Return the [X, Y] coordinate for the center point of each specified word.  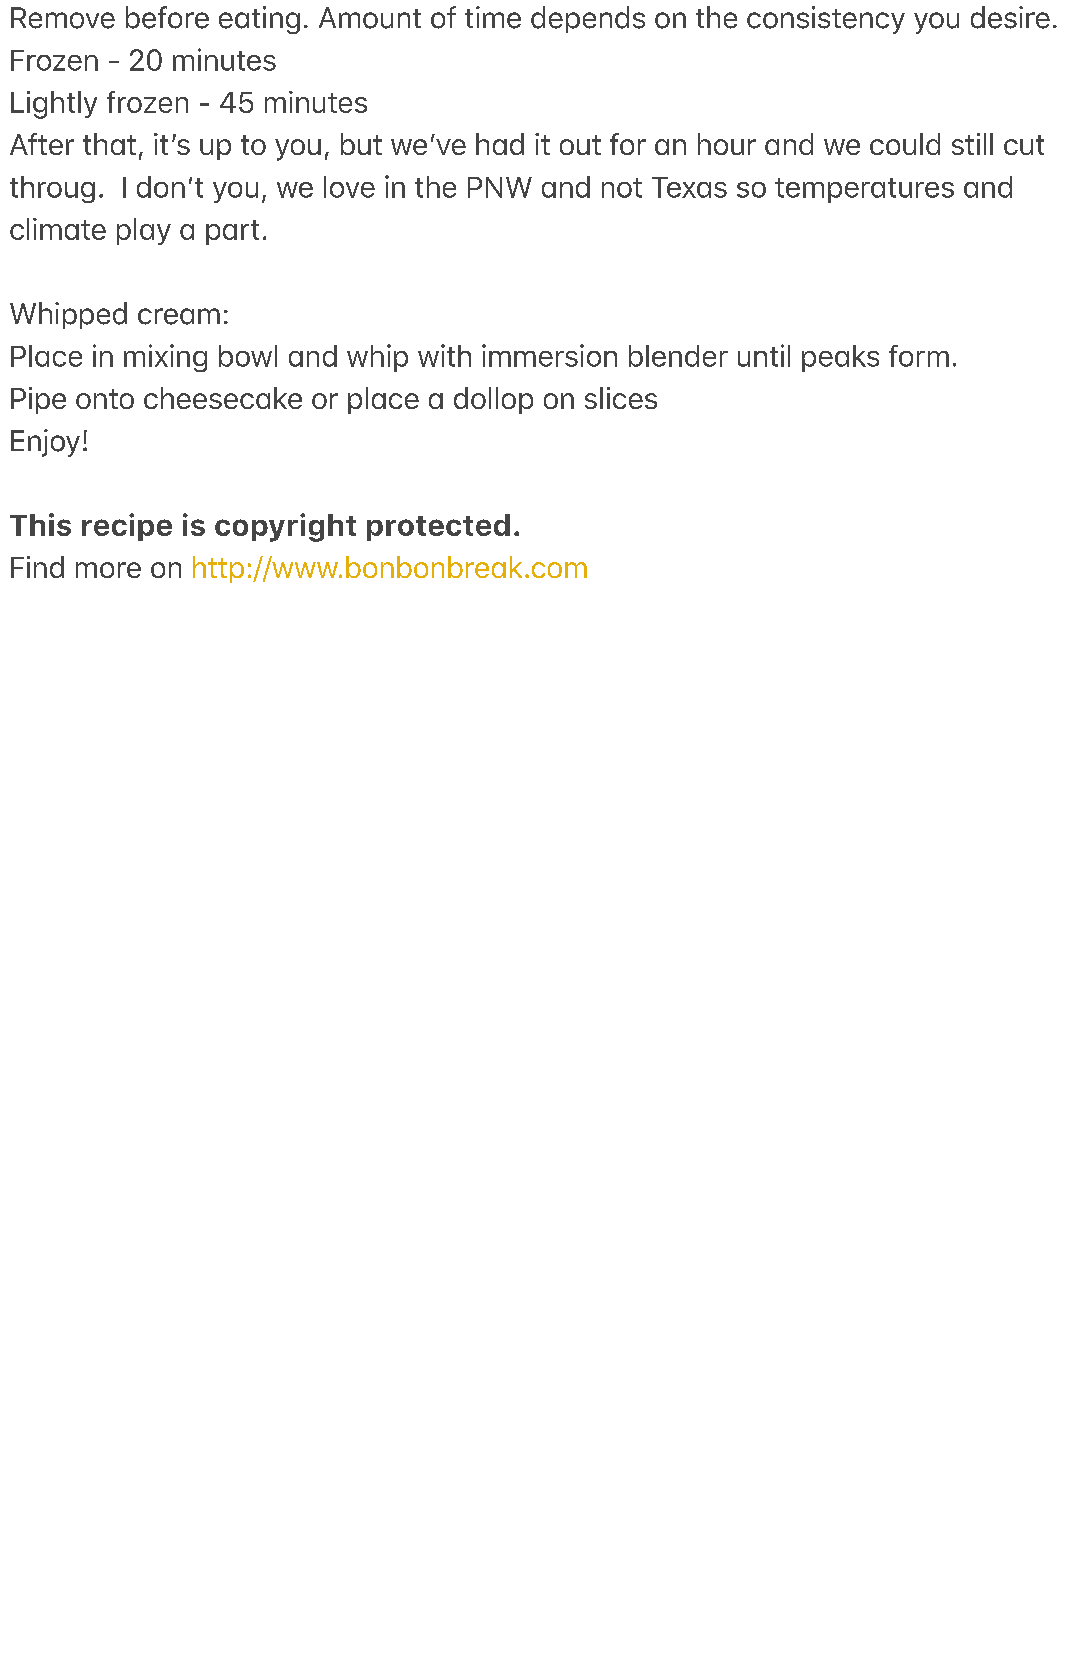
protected [438, 527]
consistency [826, 20]
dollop [493, 400]
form [919, 356]
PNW [500, 187]
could [905, 144]
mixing [165, 358]
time [493, 17]
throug [52, 189]
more [108, 570]
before [167, 17]
